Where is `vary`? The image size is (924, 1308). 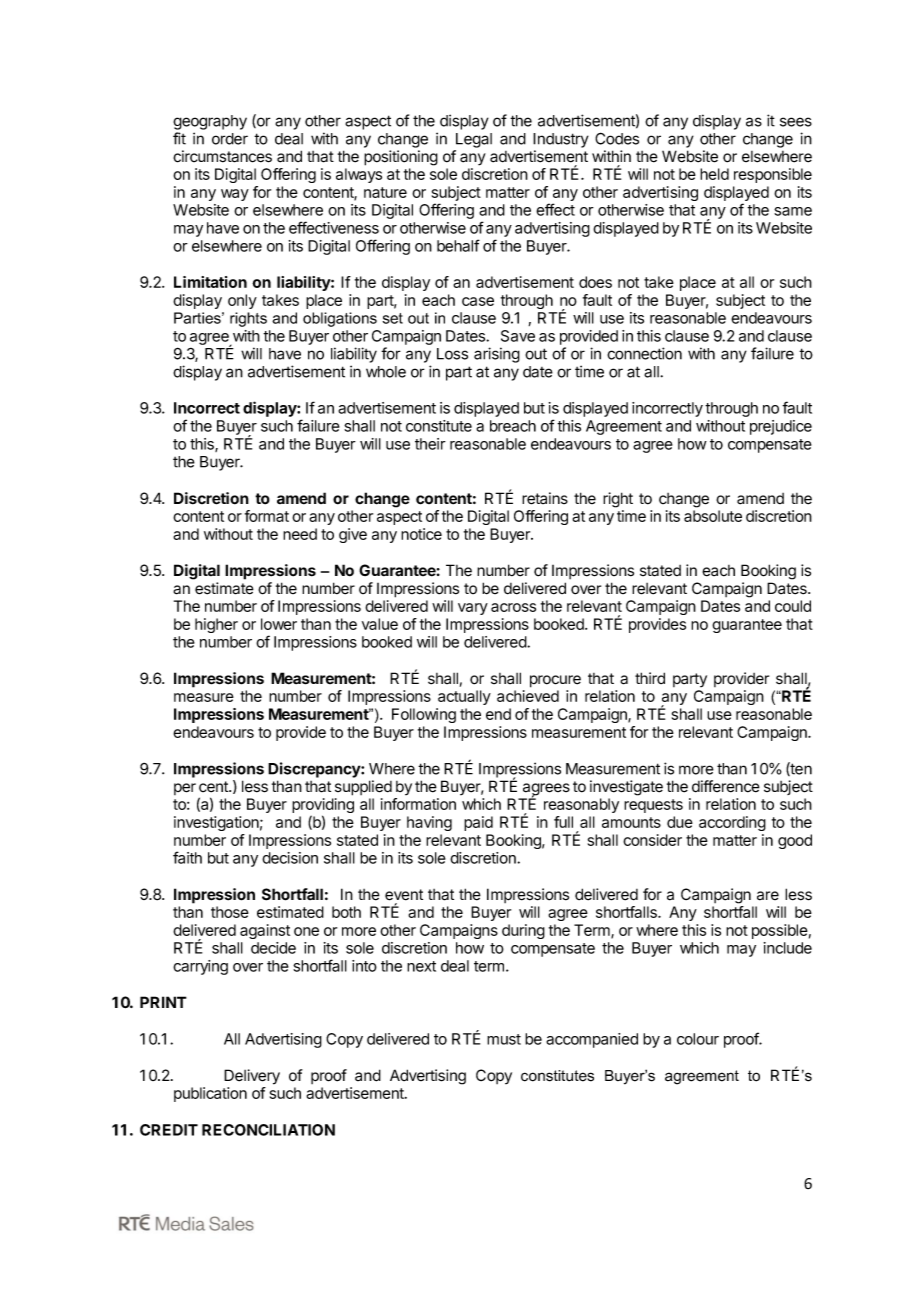 vary is located at coordinates (473, 609).
